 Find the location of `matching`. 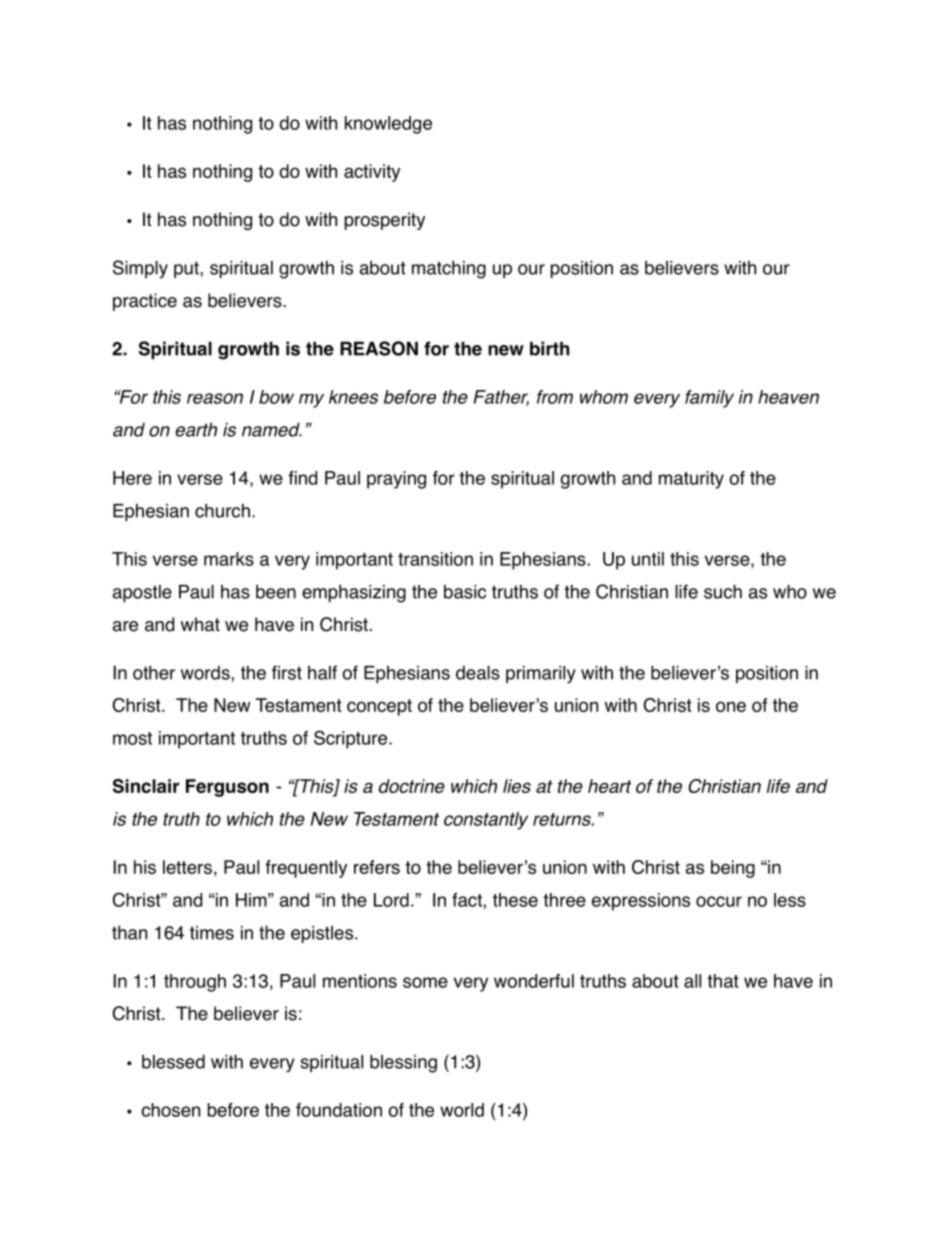

matching is located at coordinates (449, 269).
